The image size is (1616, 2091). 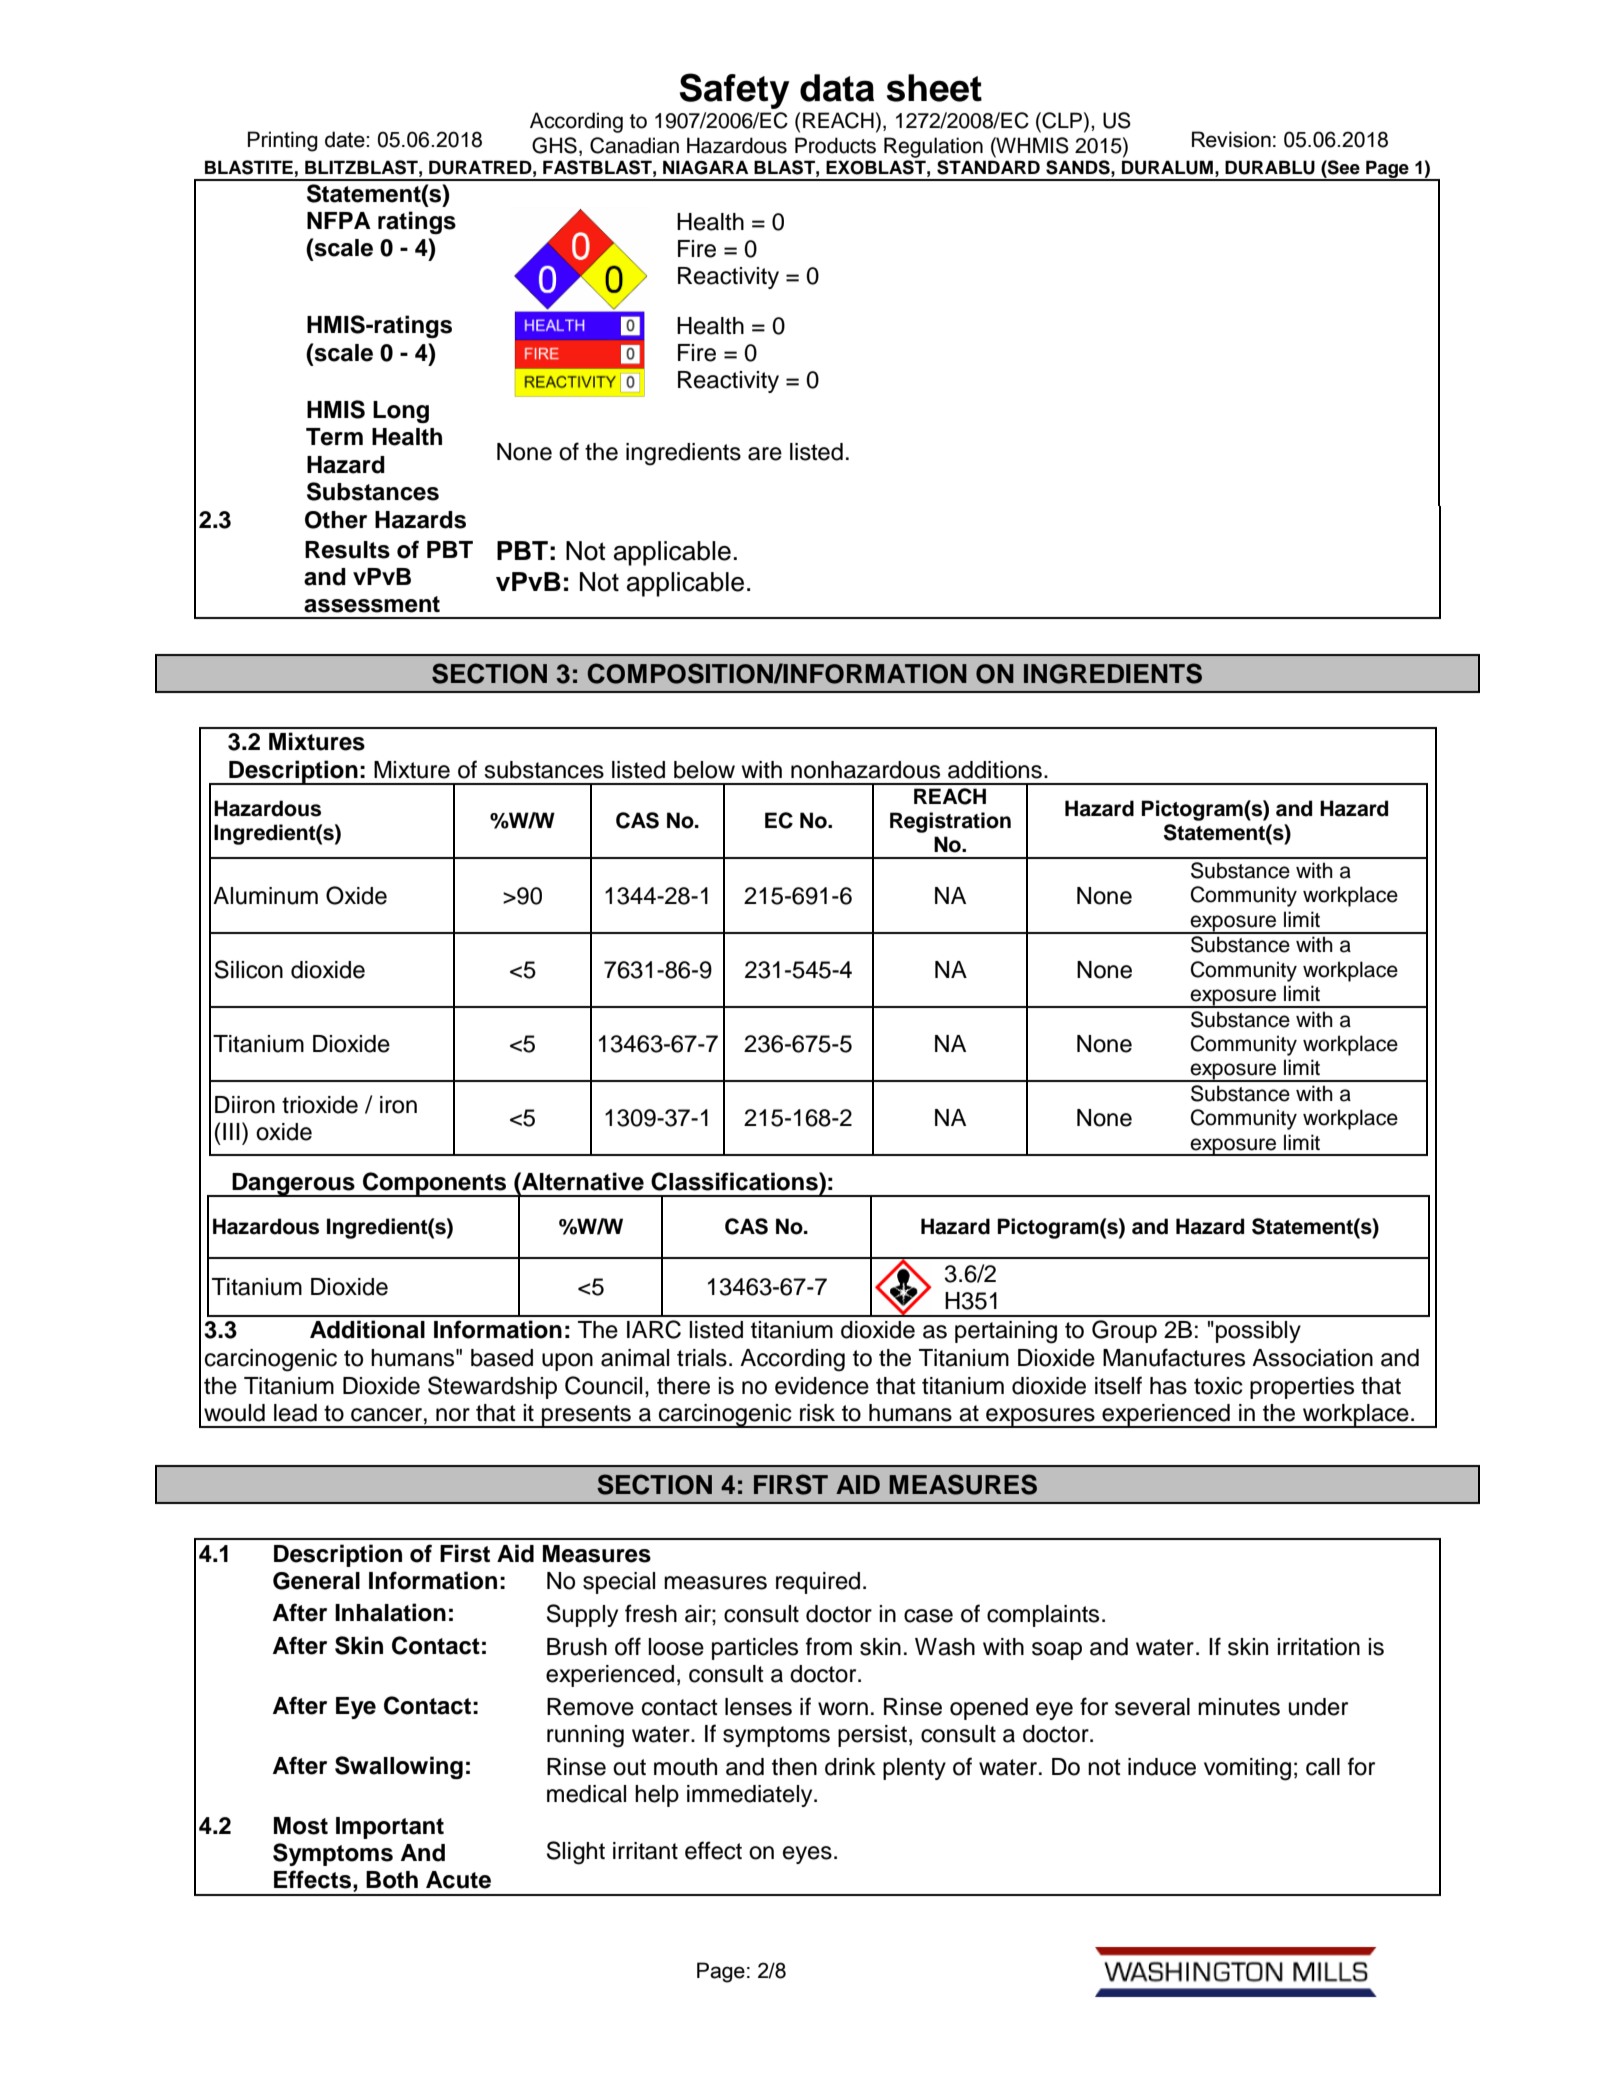 I want to click on risk, so click(x=817, y=1413).
